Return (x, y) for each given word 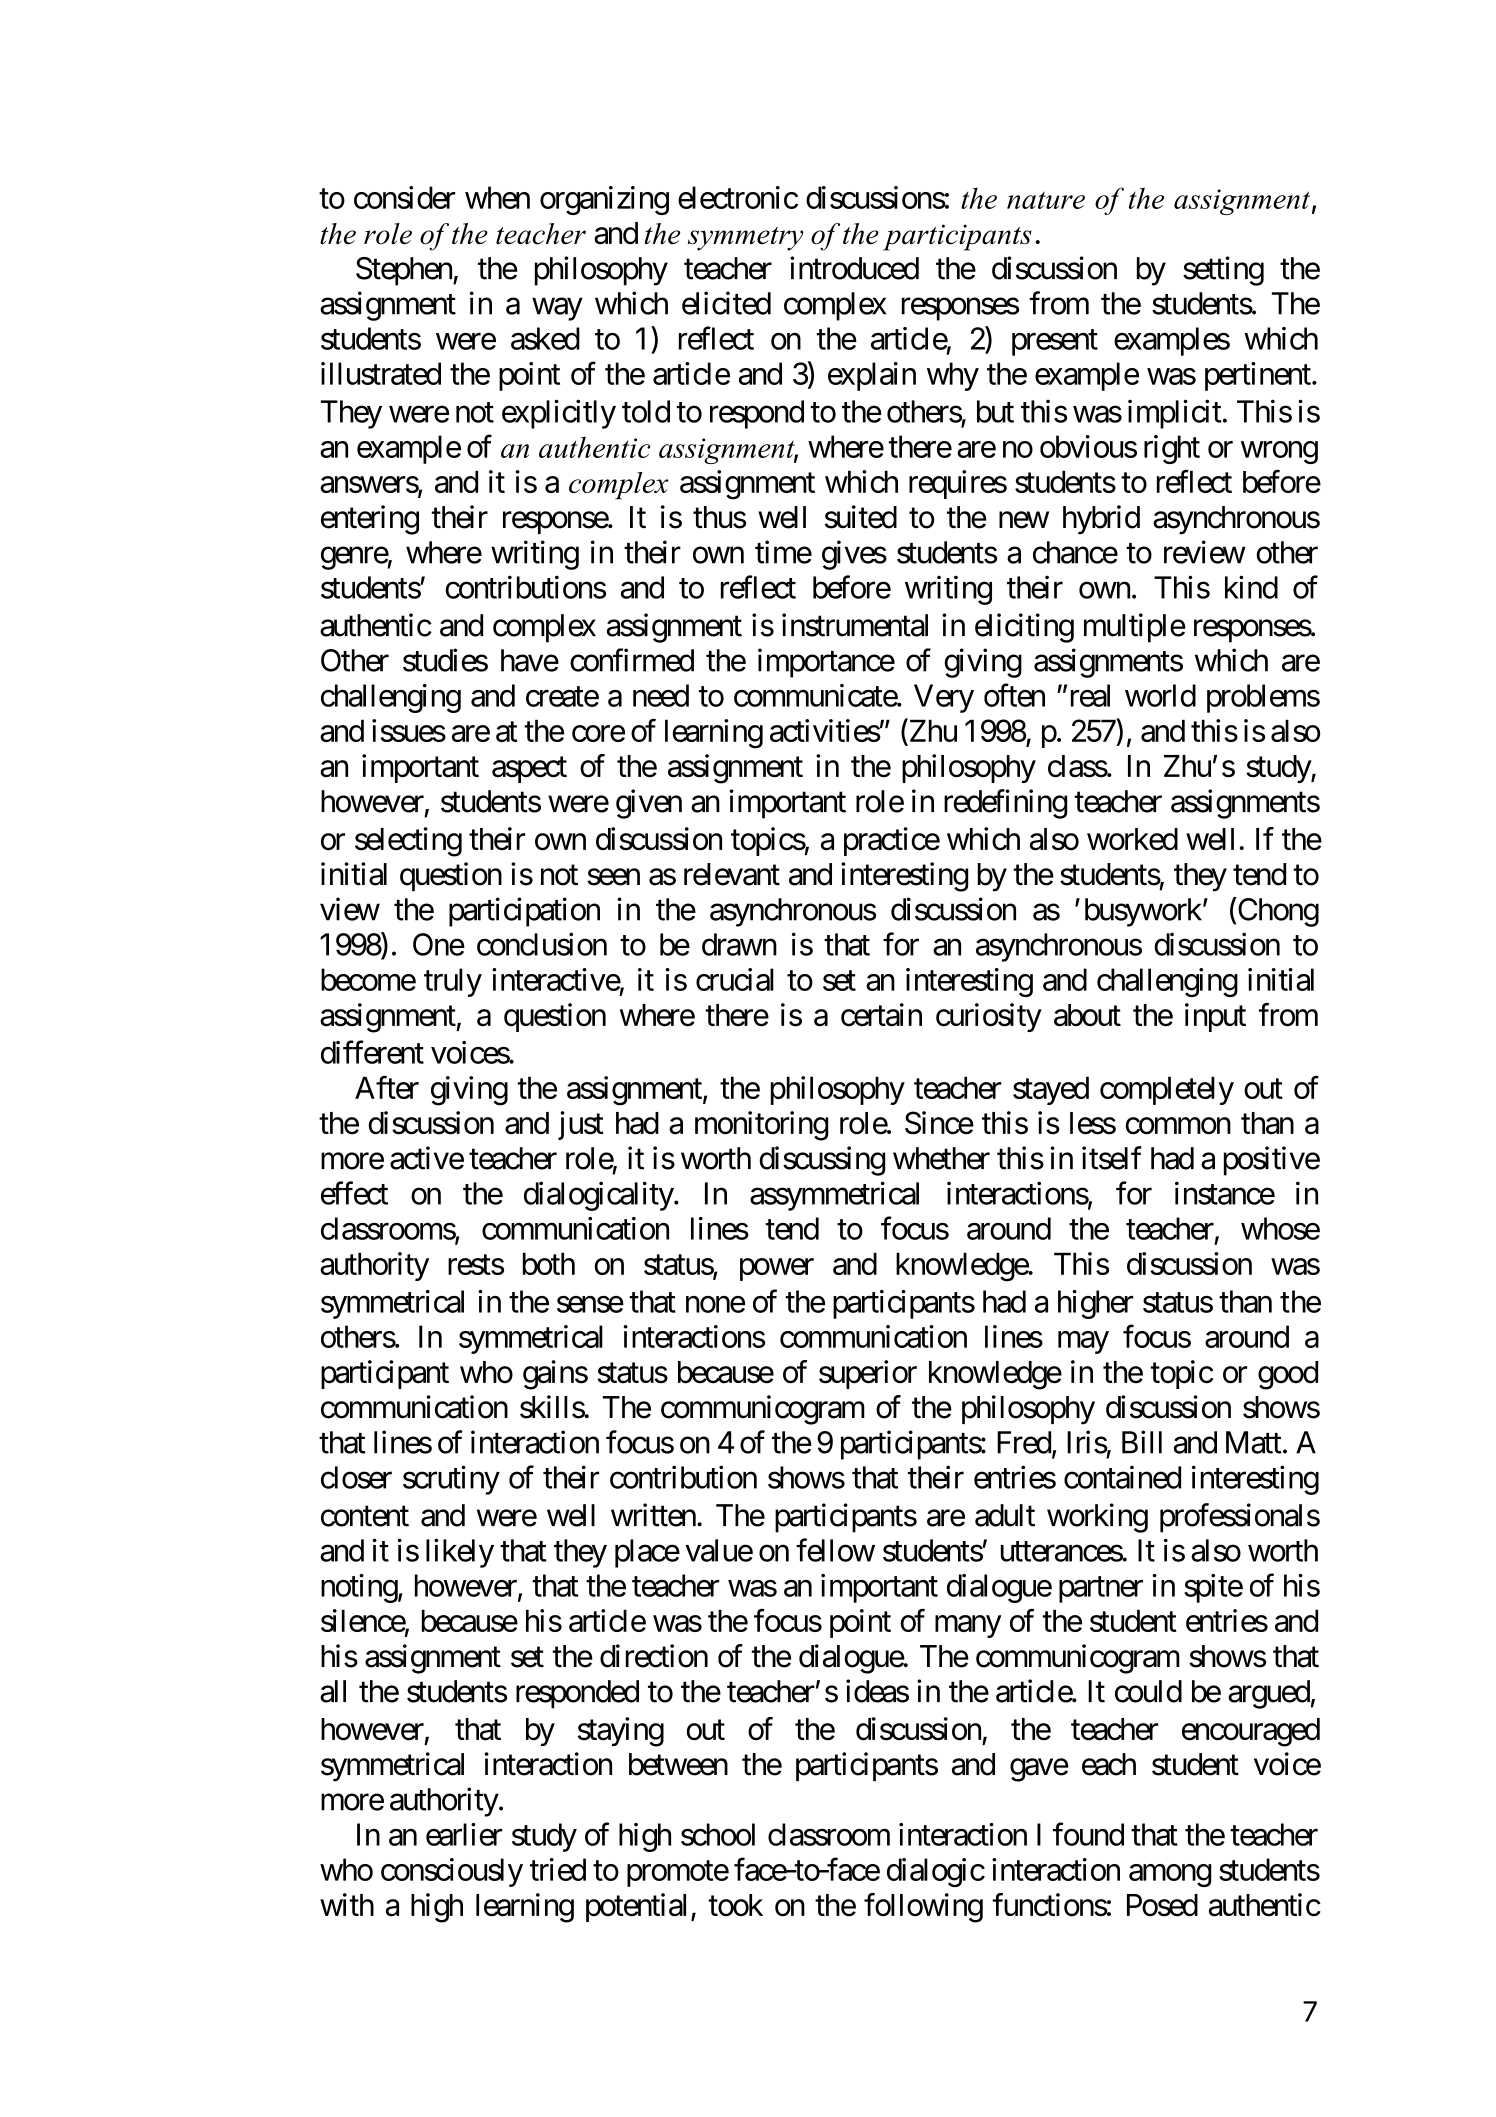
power (777, 1269)
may (1083, 1342)
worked (1132, 839)
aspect (529, 770)
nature (1046, 200)
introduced (854, 268)
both (549, 1263)
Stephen (405, 271)
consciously (452, 1872)
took (735, 1905)
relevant (732, 874)
